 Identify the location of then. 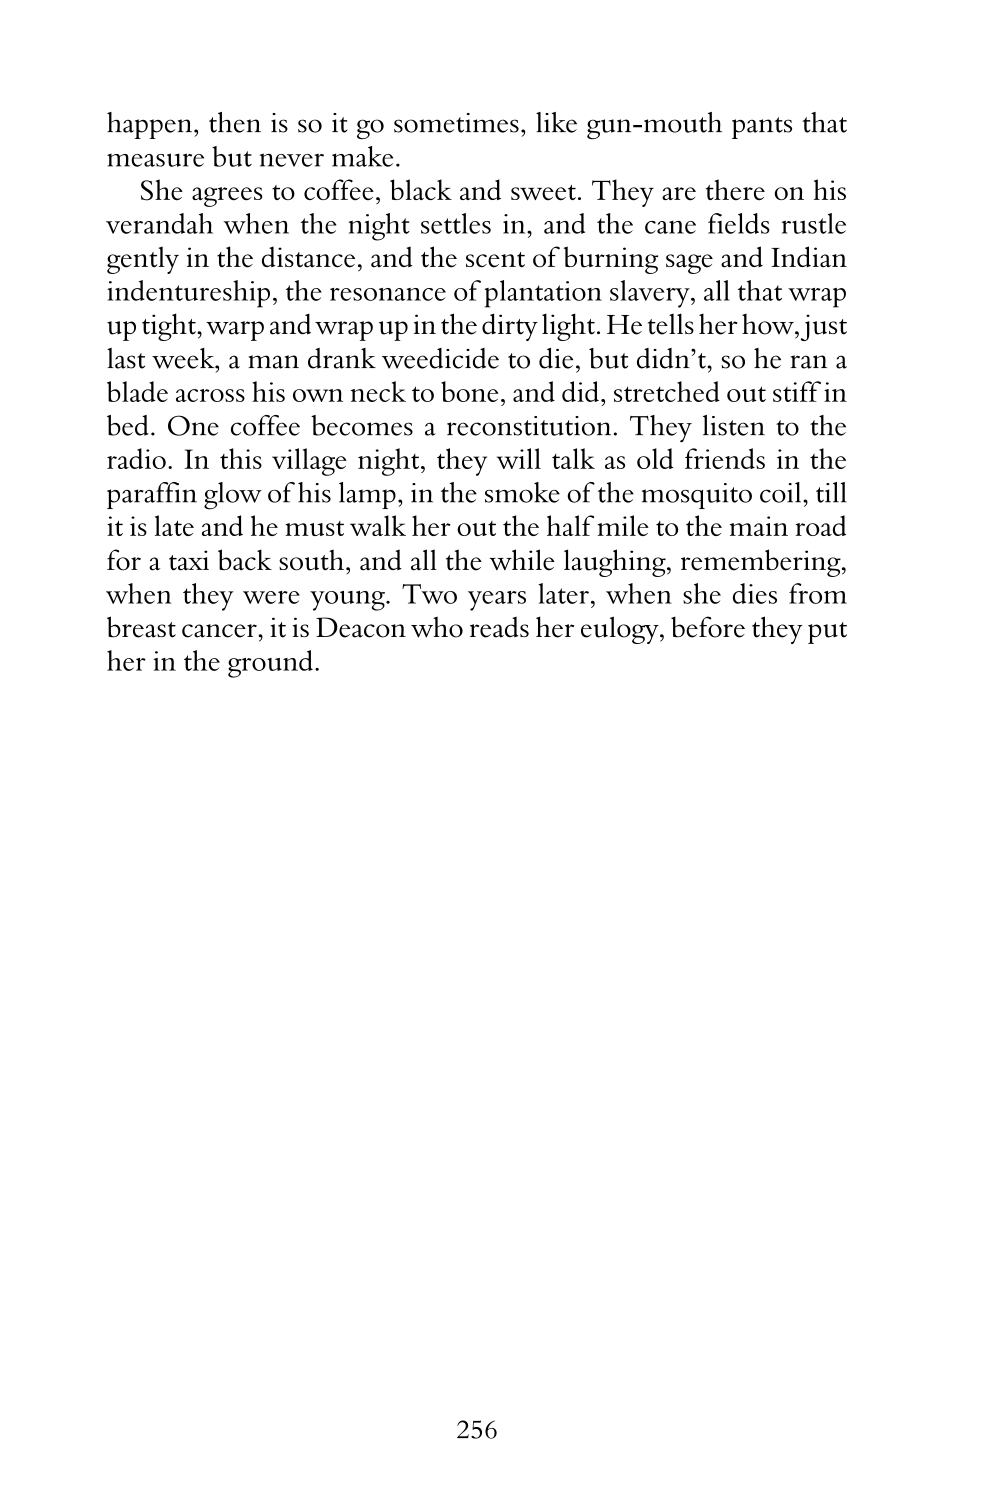
(235, 122).
